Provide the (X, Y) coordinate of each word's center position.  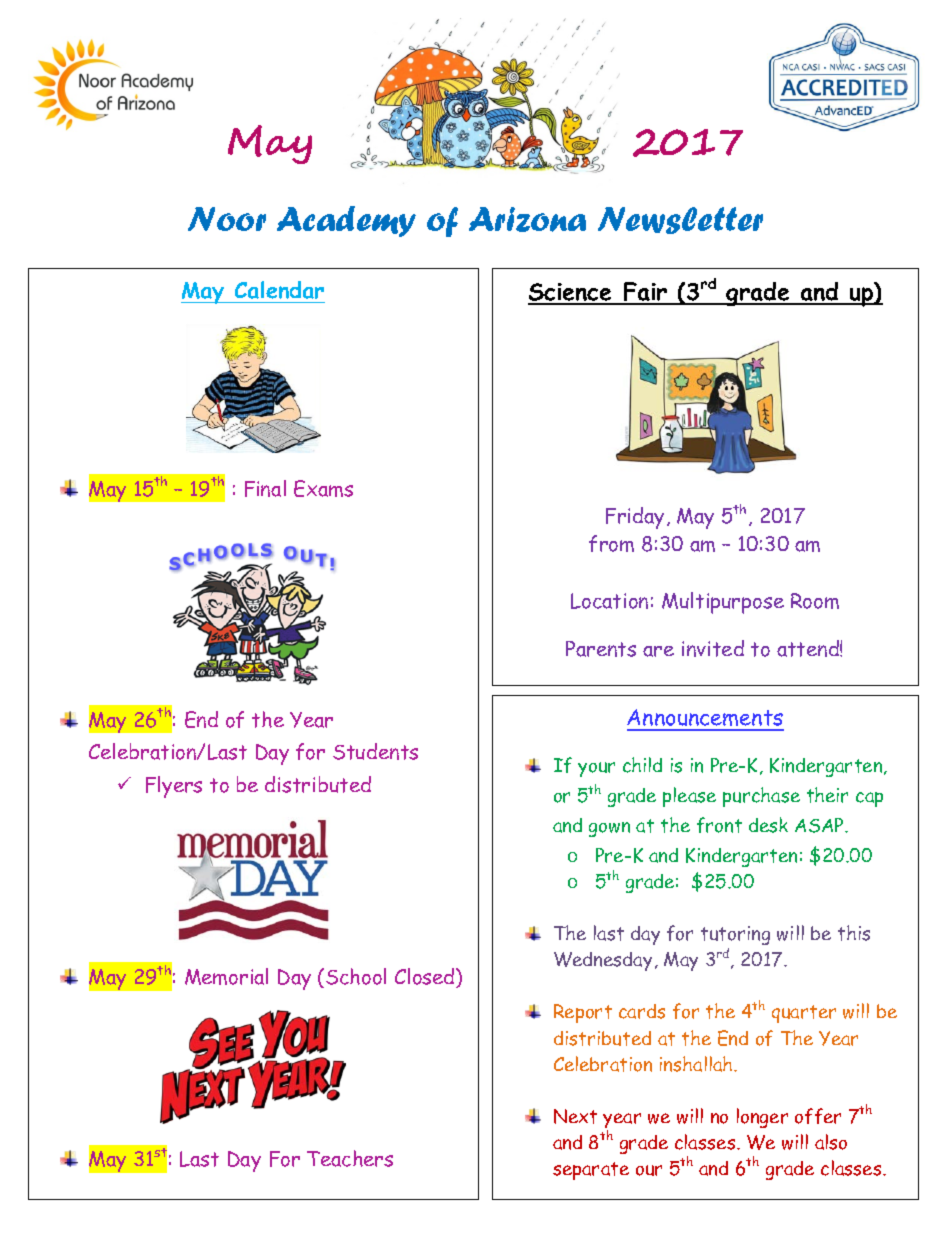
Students (375, 751)
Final (265, 488)
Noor (227, 219)
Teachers (350, 1158)
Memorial (226, 976)
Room (815, 601)
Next (575, 1116)
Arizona (527, 219)
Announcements (705, 719)
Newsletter (680, 220)
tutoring (735, 935)
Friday (635, 518)
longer (762, 1118)
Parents (601, 649)
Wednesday (603, 961)
